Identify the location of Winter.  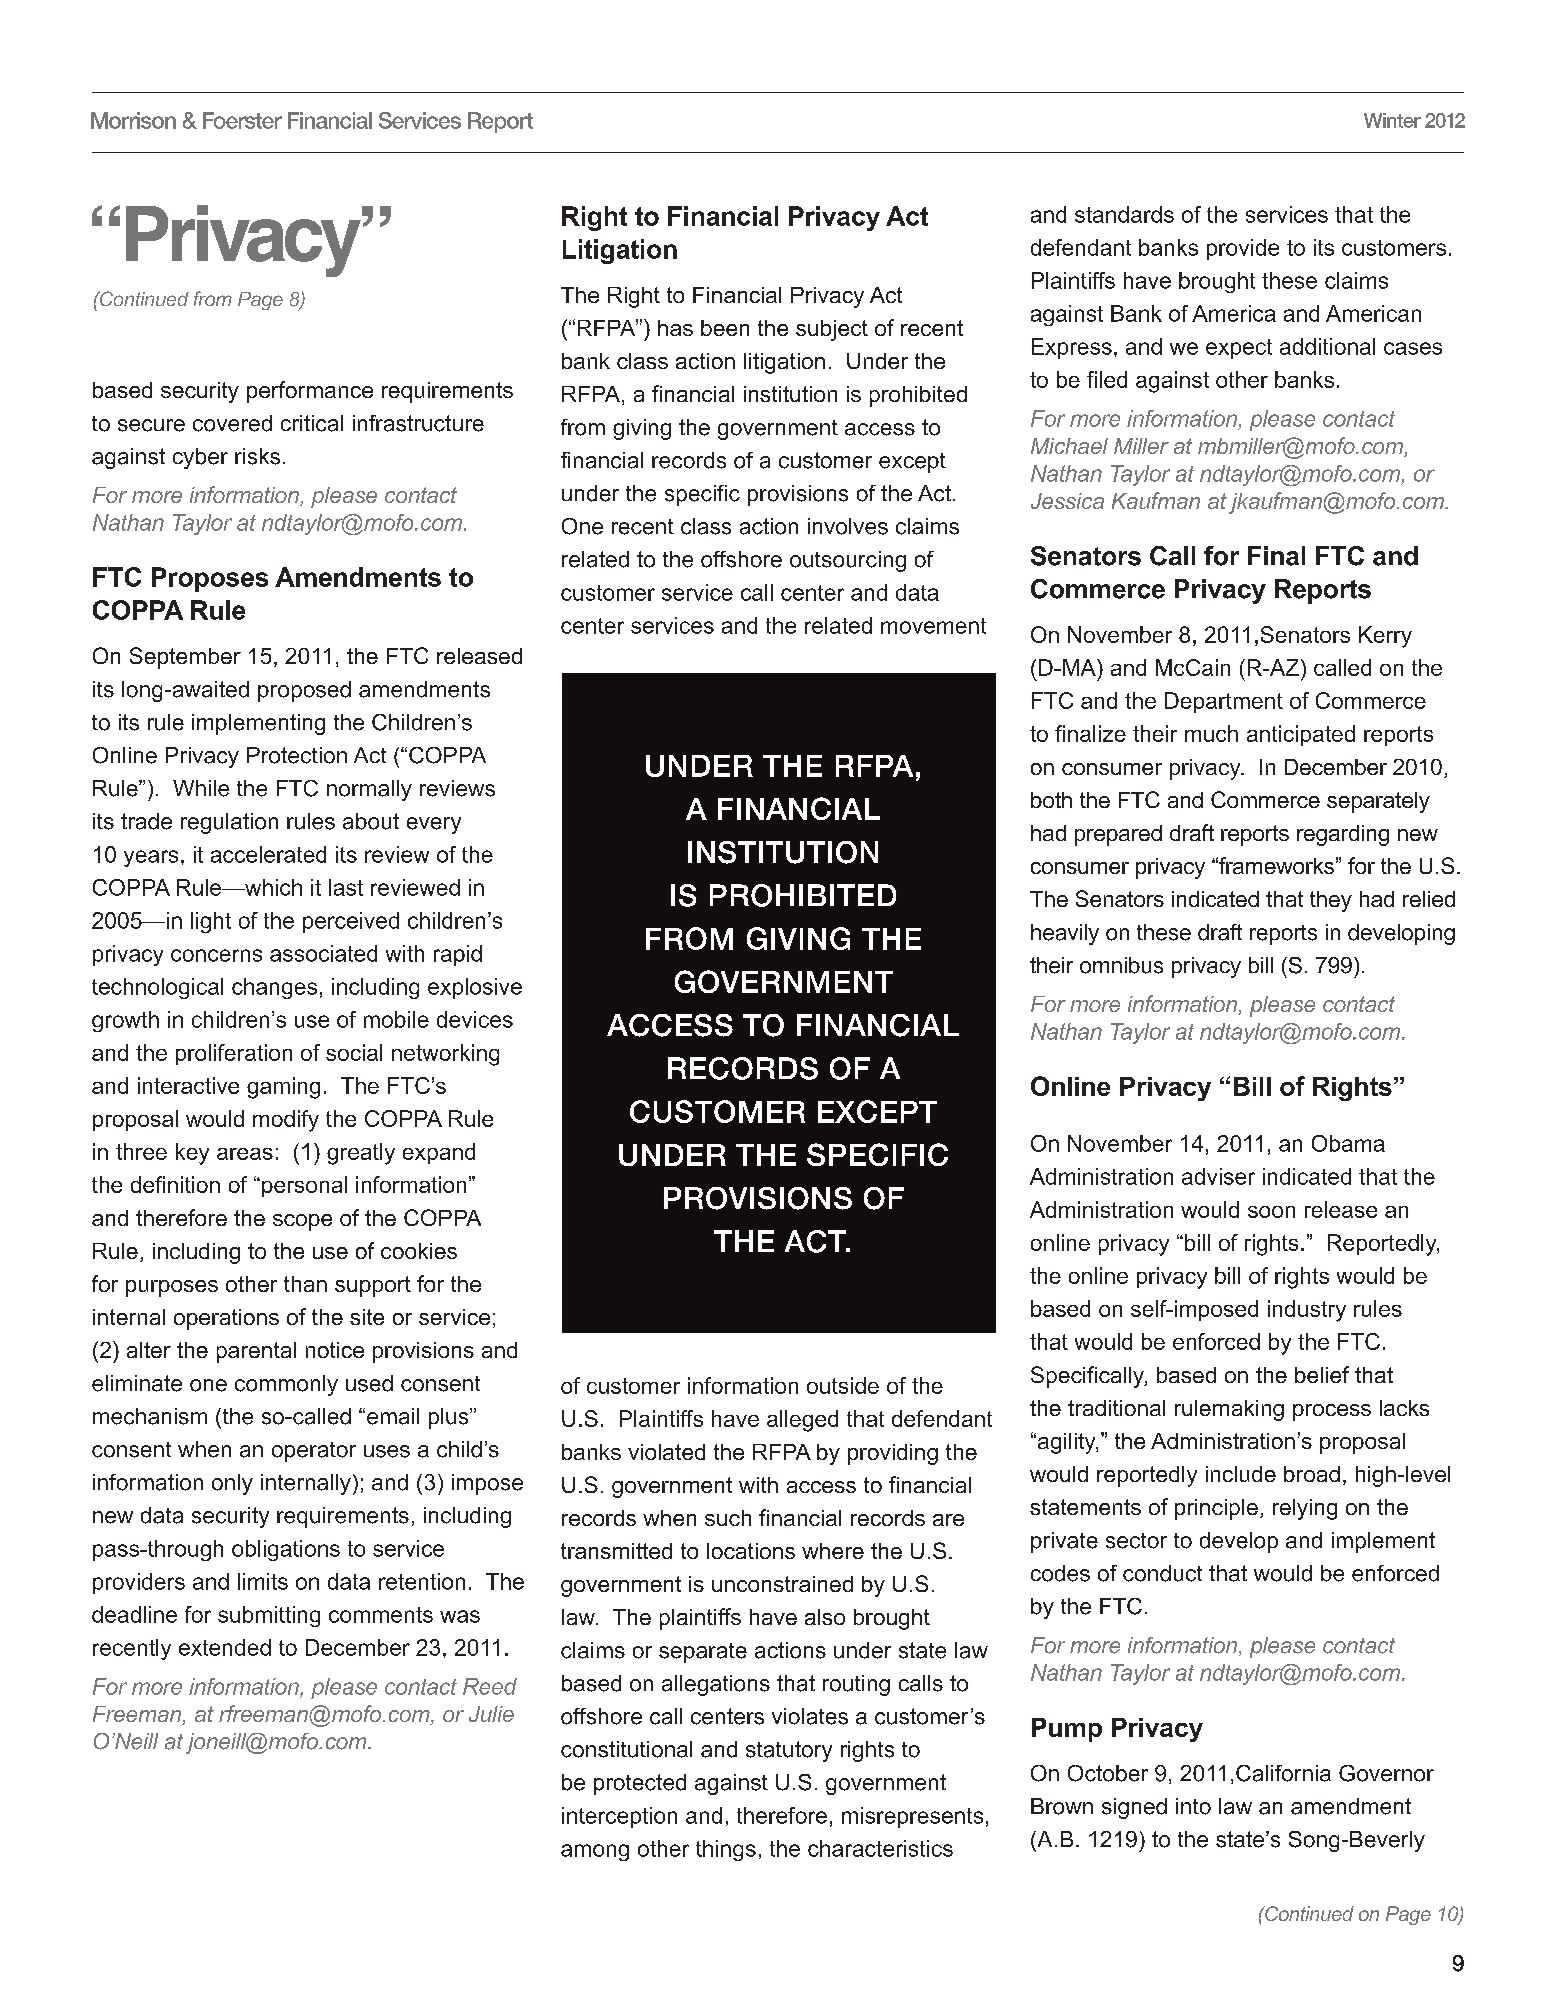
(1392, 120).
